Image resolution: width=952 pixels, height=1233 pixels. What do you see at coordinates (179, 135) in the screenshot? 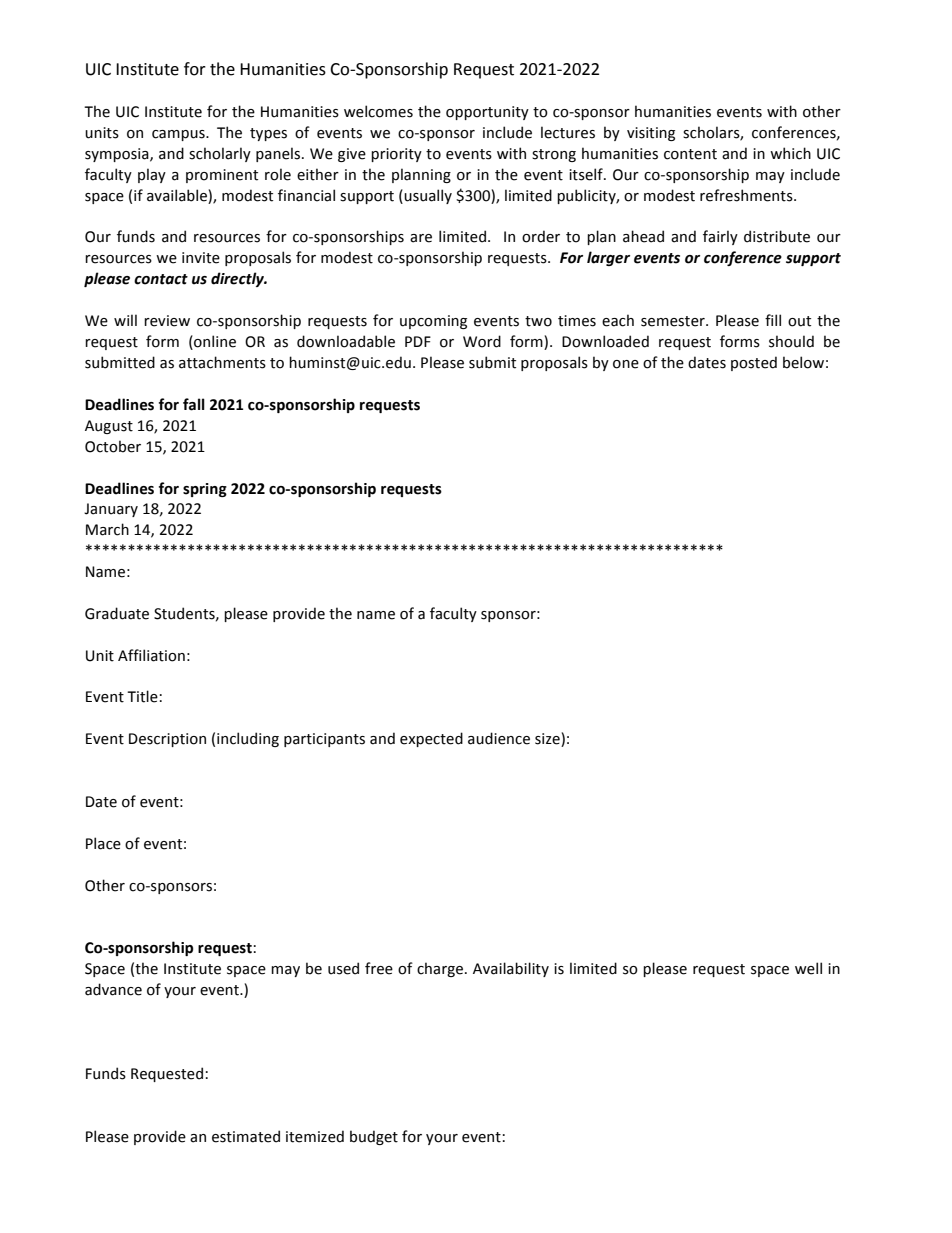
I see `campus` at bounding box center [179, 135].
